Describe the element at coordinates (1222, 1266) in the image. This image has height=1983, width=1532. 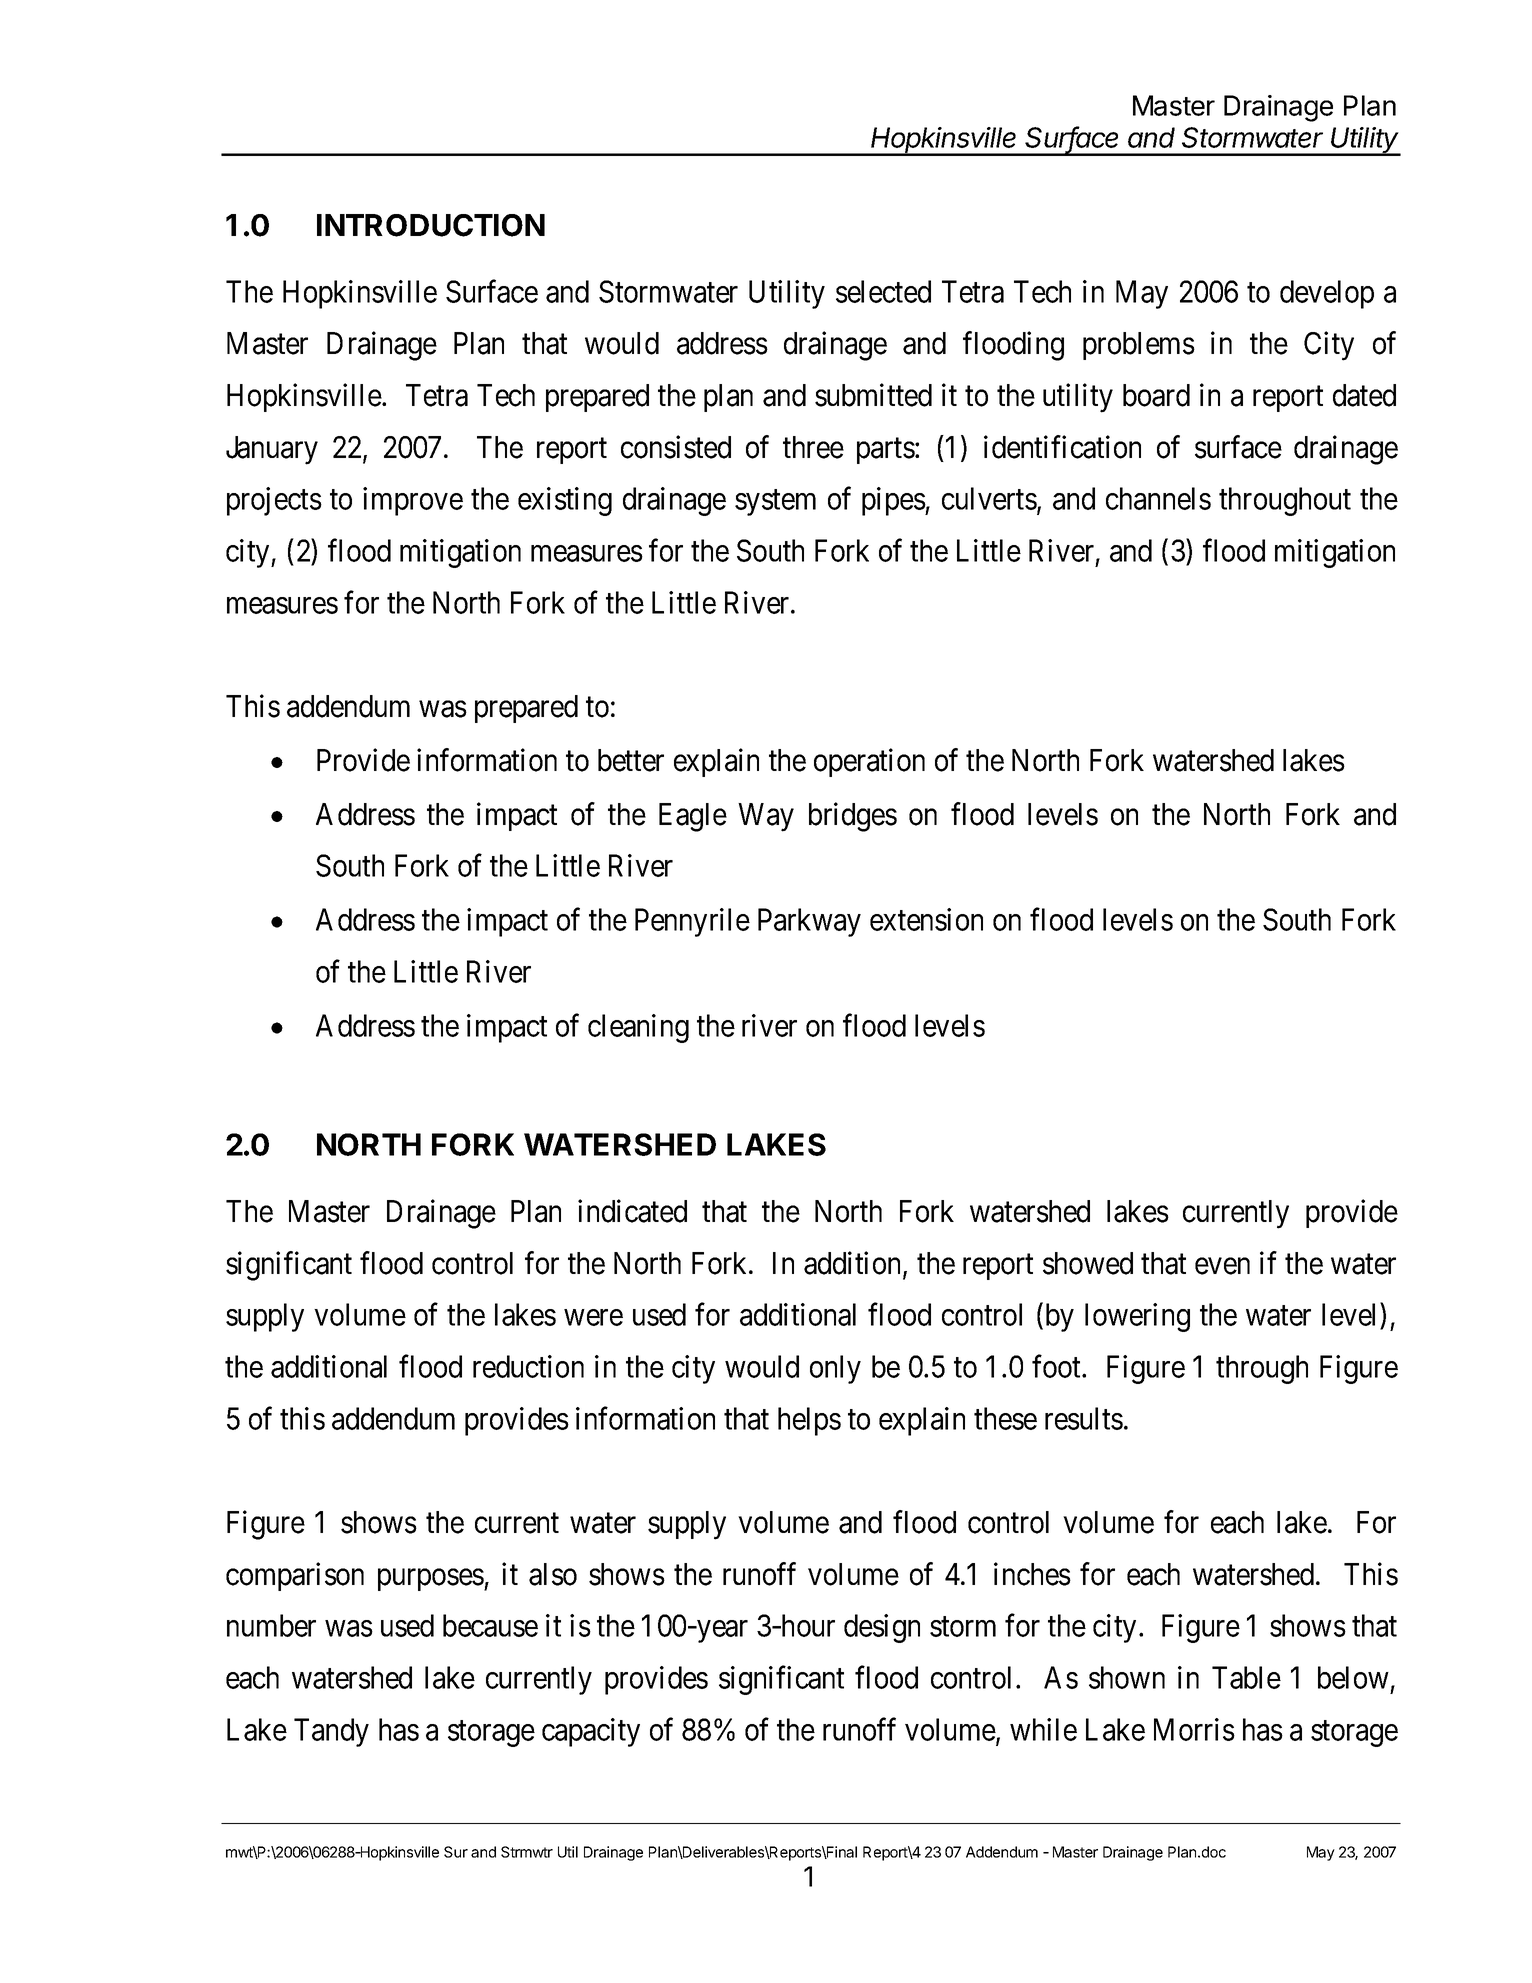
I see `even` at that location.
